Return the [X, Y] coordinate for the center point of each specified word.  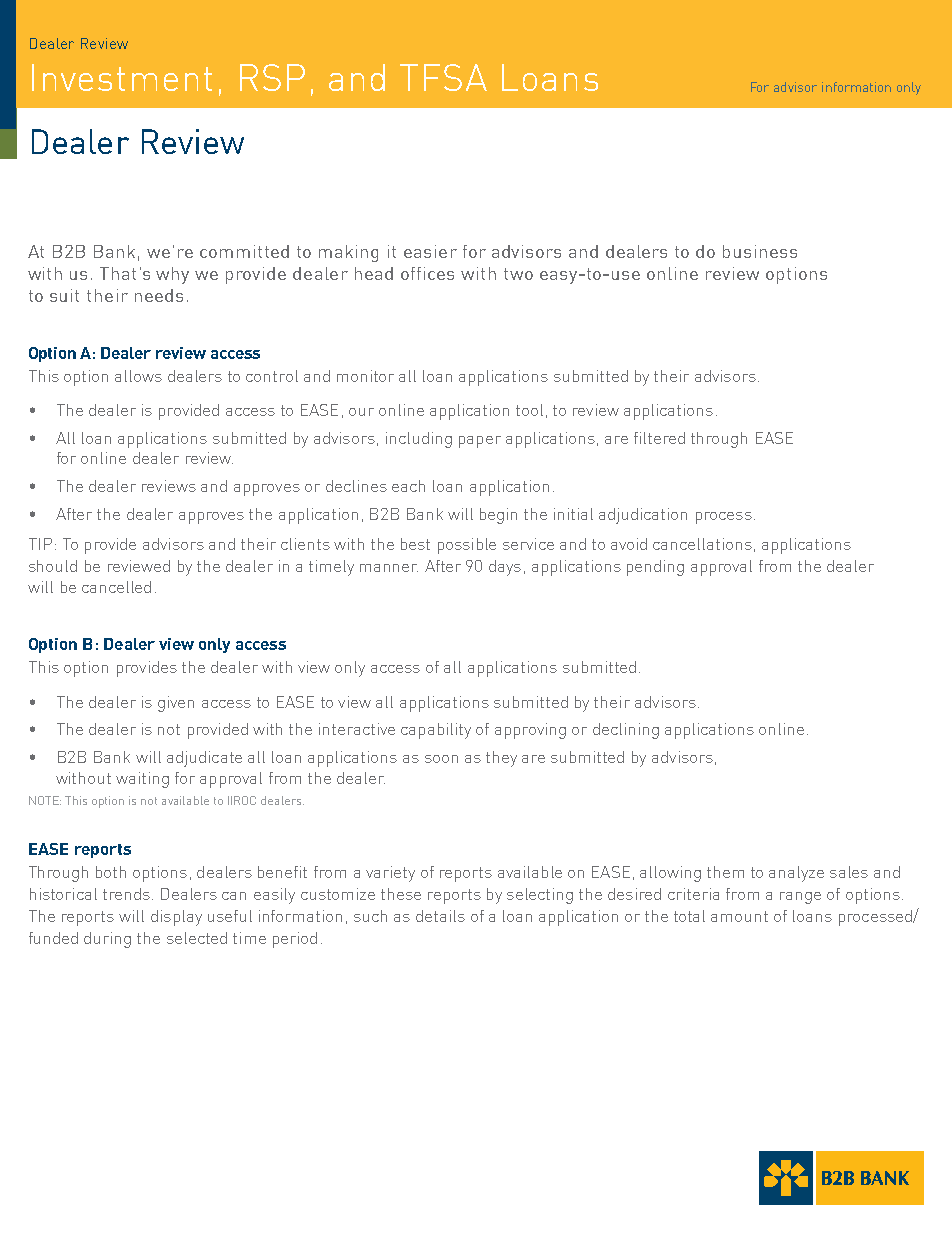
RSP [272, 77]
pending [655, 568]
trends [126, 894]
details [440, 916]
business [760, 251]
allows [138, 376]
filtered [659, 438]
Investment [122, 77]
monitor [365, 376]
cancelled [116, 587]
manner [389, 568]
